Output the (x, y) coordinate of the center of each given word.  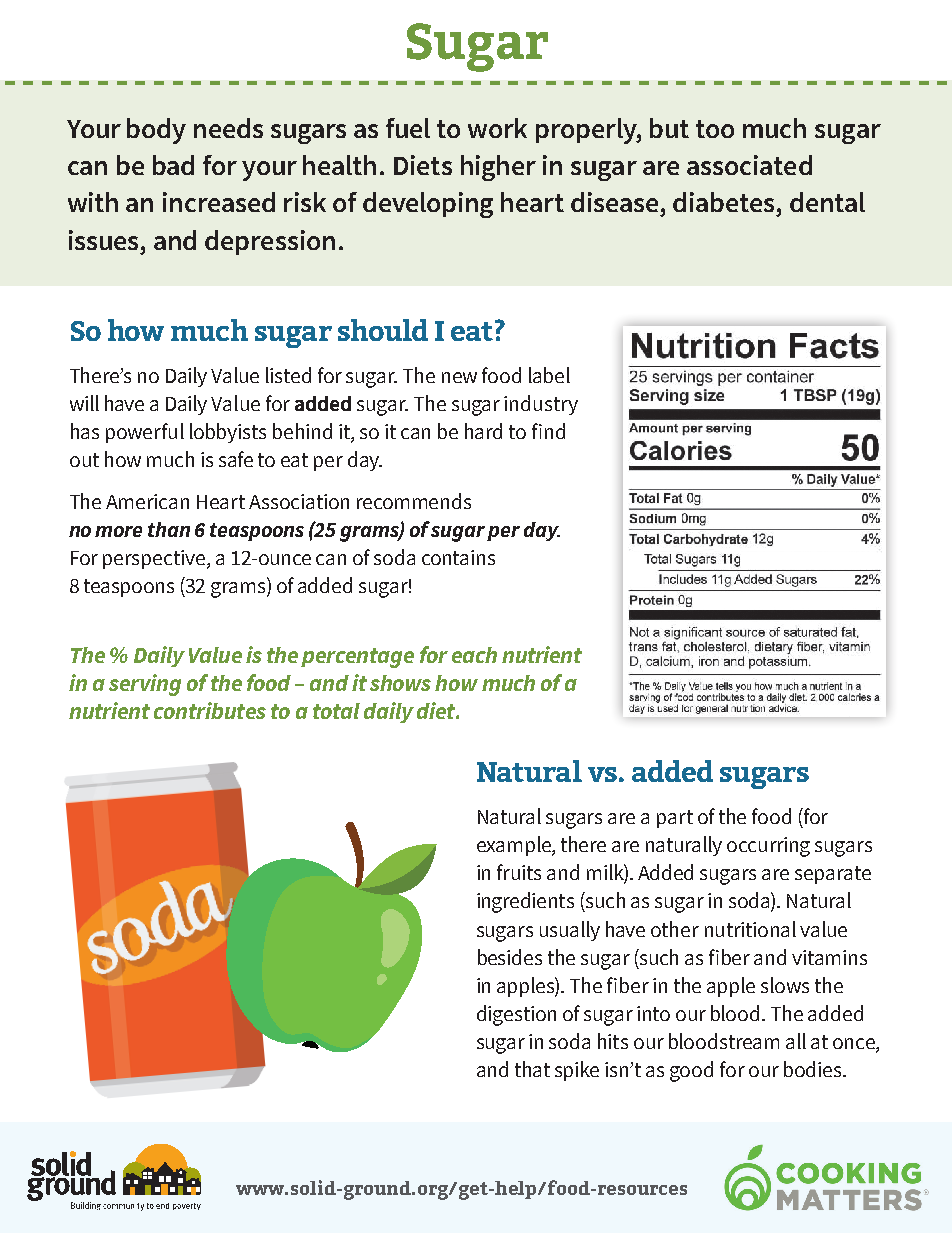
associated (749, 165)
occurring (768, 847)
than (169, 529)
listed (288, 375)
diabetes (725, 202)
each (474, 655)
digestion (516, 1015)
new (459, 377)
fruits (519, 872)
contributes (210, 710)
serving (145, 685)
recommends (414, 501)
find (548, 431)
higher (498, 168)
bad (173, 165)
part (675, 819)
